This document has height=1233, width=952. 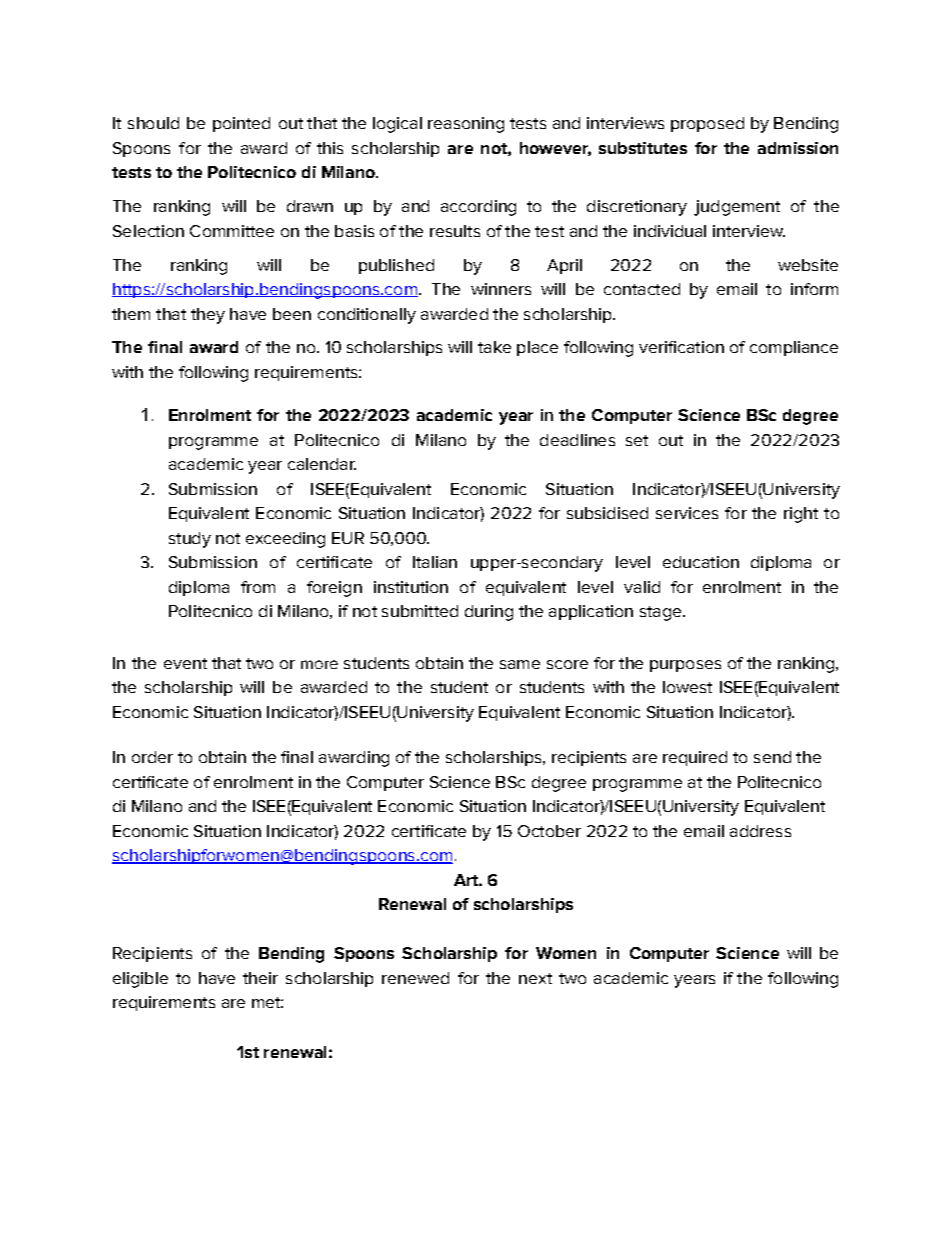 I want to click on proposed, so click(x=707, y=124).
